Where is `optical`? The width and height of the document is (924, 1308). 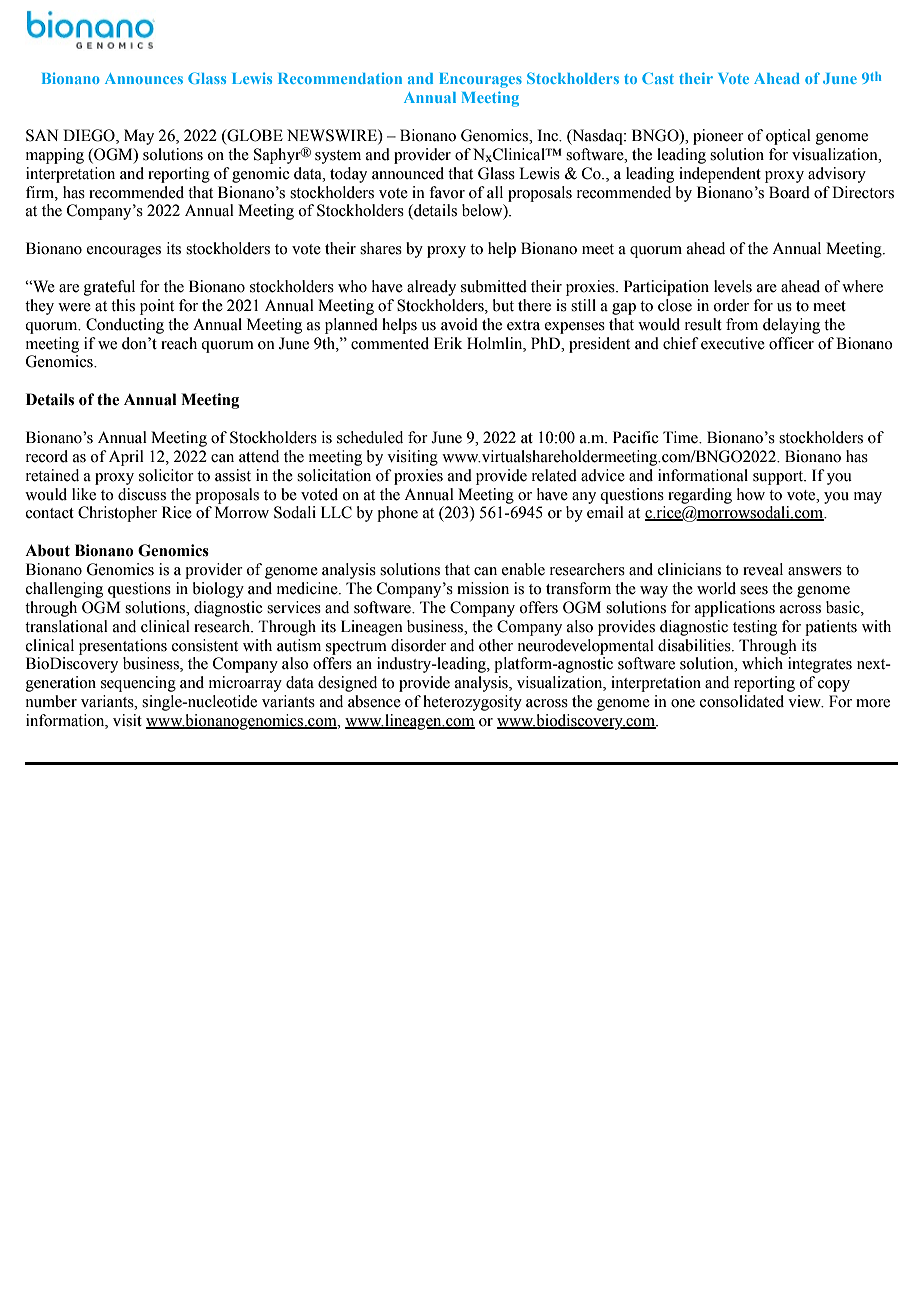 optical is located at coordinates (788, 137).
